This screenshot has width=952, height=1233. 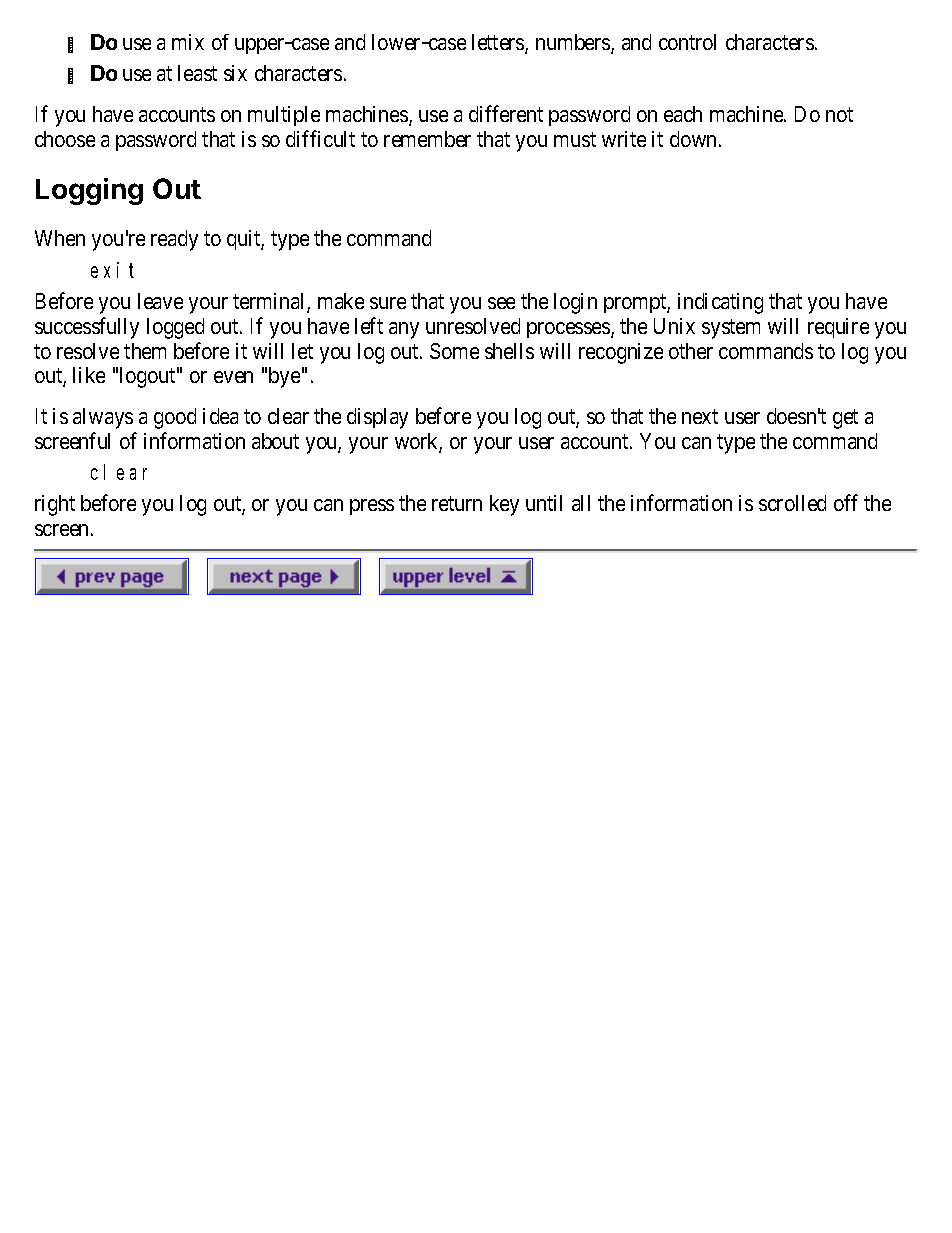 I want to click on down, so click(x=695, y=139).
